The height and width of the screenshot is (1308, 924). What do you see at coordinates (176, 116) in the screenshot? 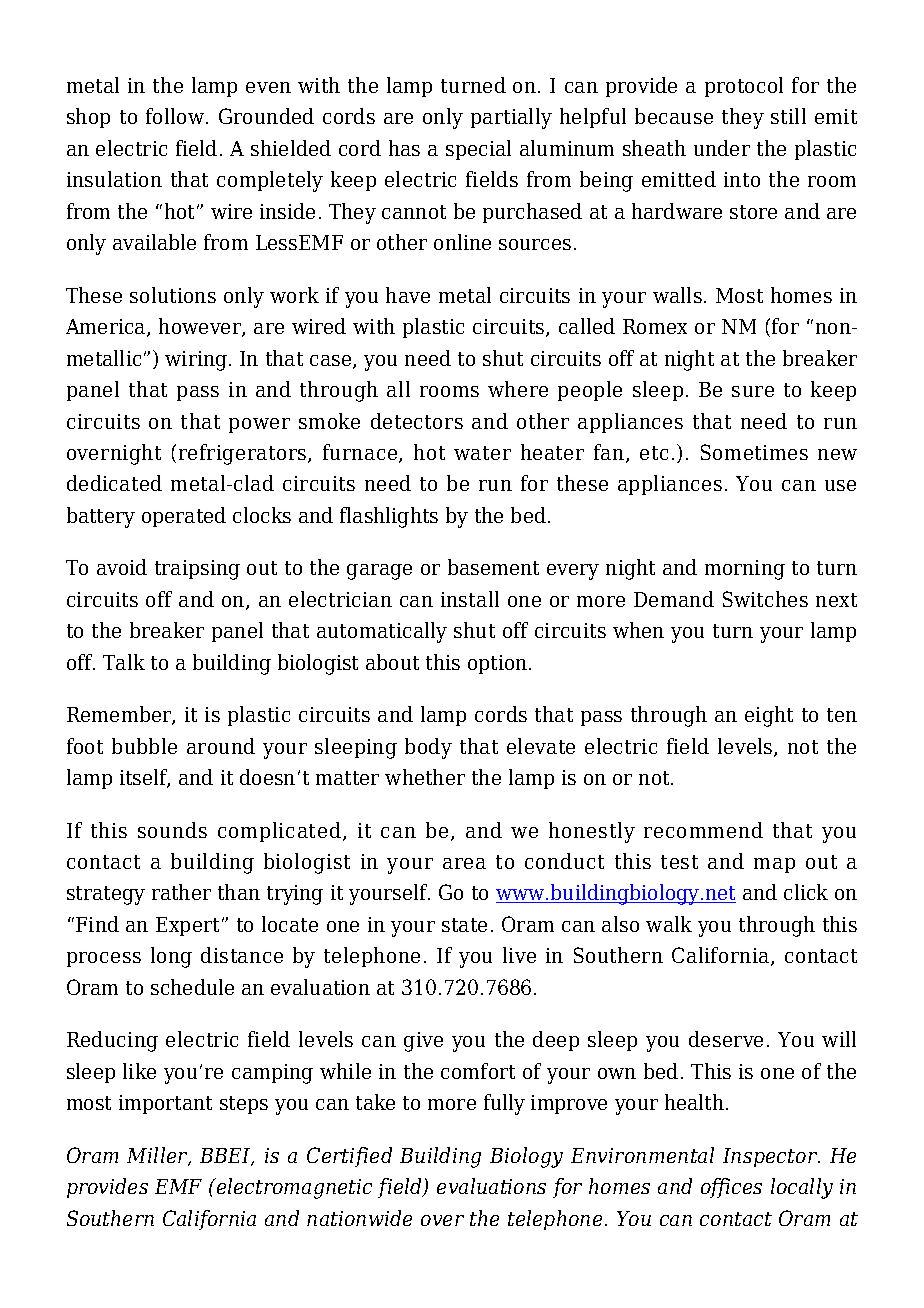
I see `follow` at bounding box center [176, 116].
